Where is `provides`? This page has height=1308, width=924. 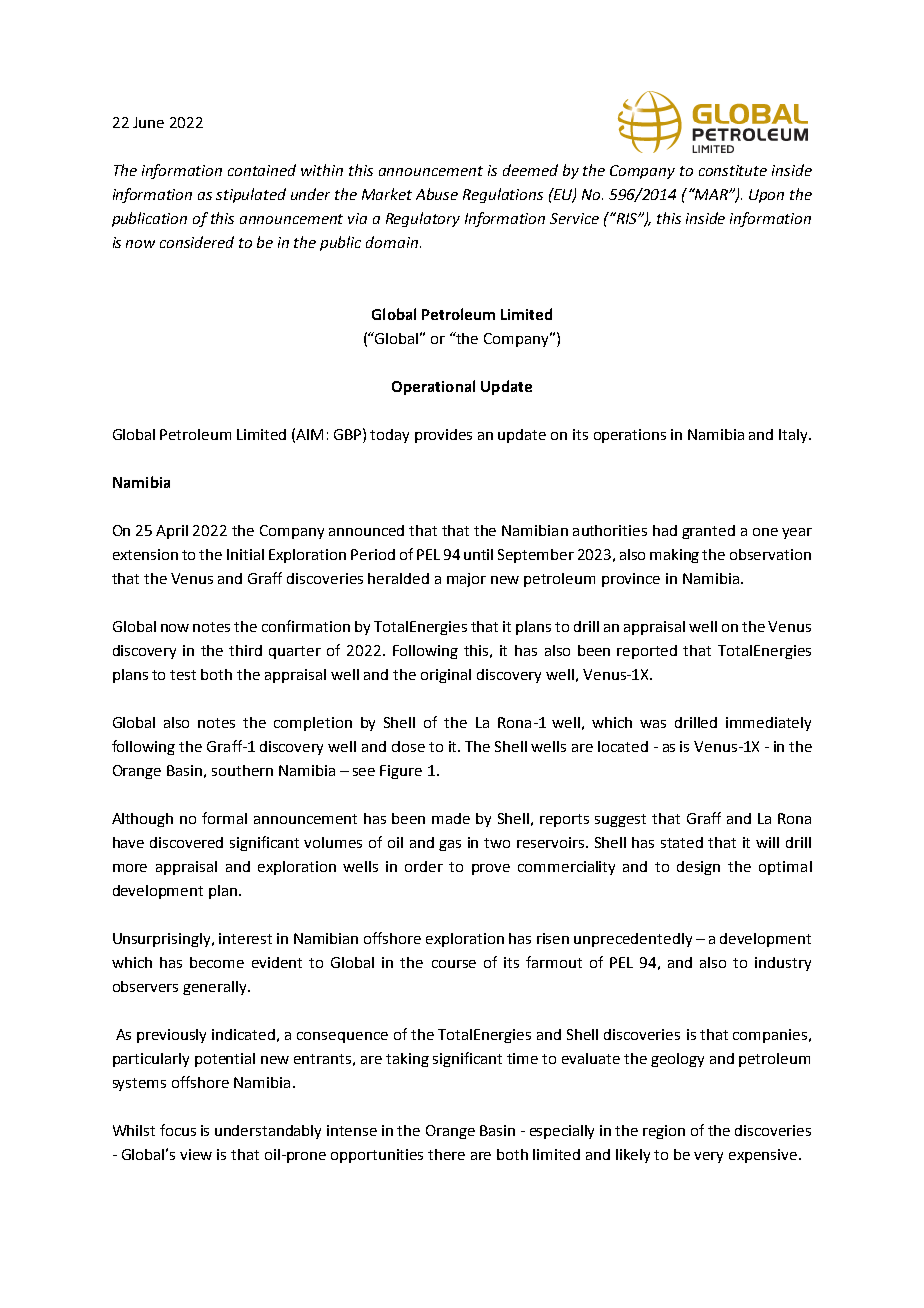
provides is located at coordinates (443, 436).
